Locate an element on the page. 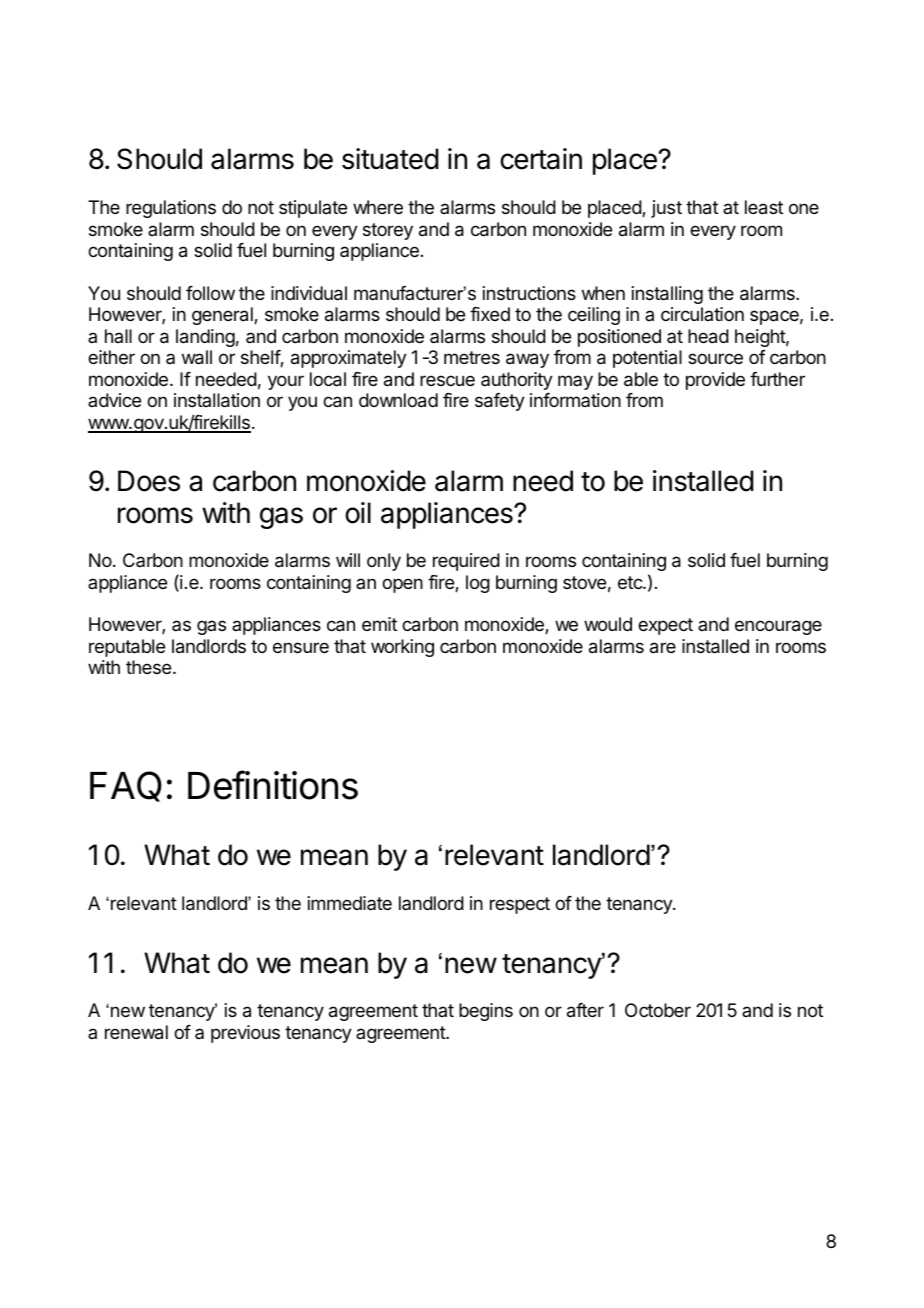 This page has height=1308, width=924. these is located at coordinates (148, 667).
